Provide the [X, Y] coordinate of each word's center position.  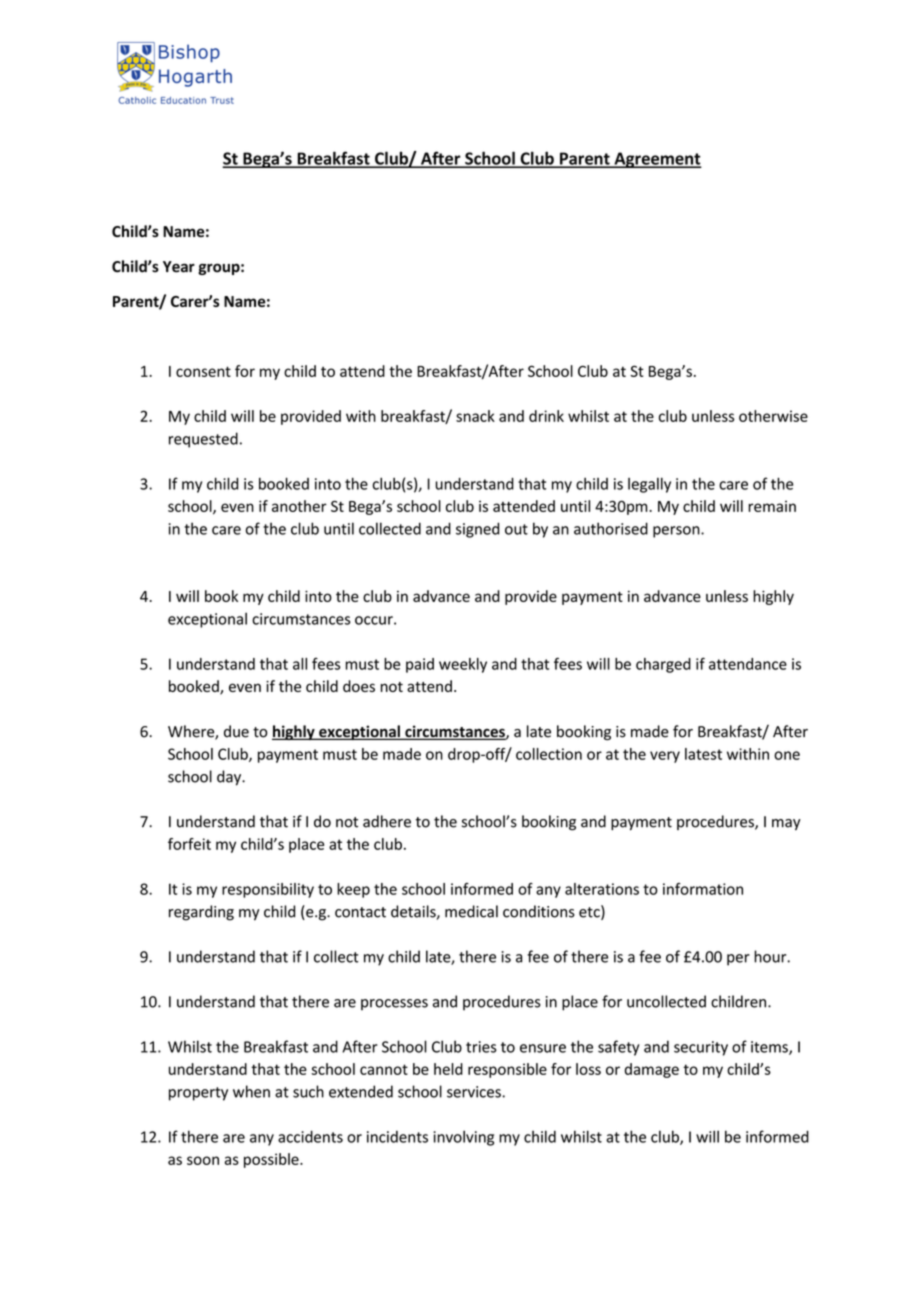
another [299, 506]
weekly [463, 665]
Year [179, 267]
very [665, 757]
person [677, 532]
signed [478, 530]
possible [272, 1160]
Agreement [657, 160]
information [703, 889]
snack [475, 416]
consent [203, 371]
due [236, 731]
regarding [201, 913]
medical [471, 911]
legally [649, 485]
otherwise [773, 416]
